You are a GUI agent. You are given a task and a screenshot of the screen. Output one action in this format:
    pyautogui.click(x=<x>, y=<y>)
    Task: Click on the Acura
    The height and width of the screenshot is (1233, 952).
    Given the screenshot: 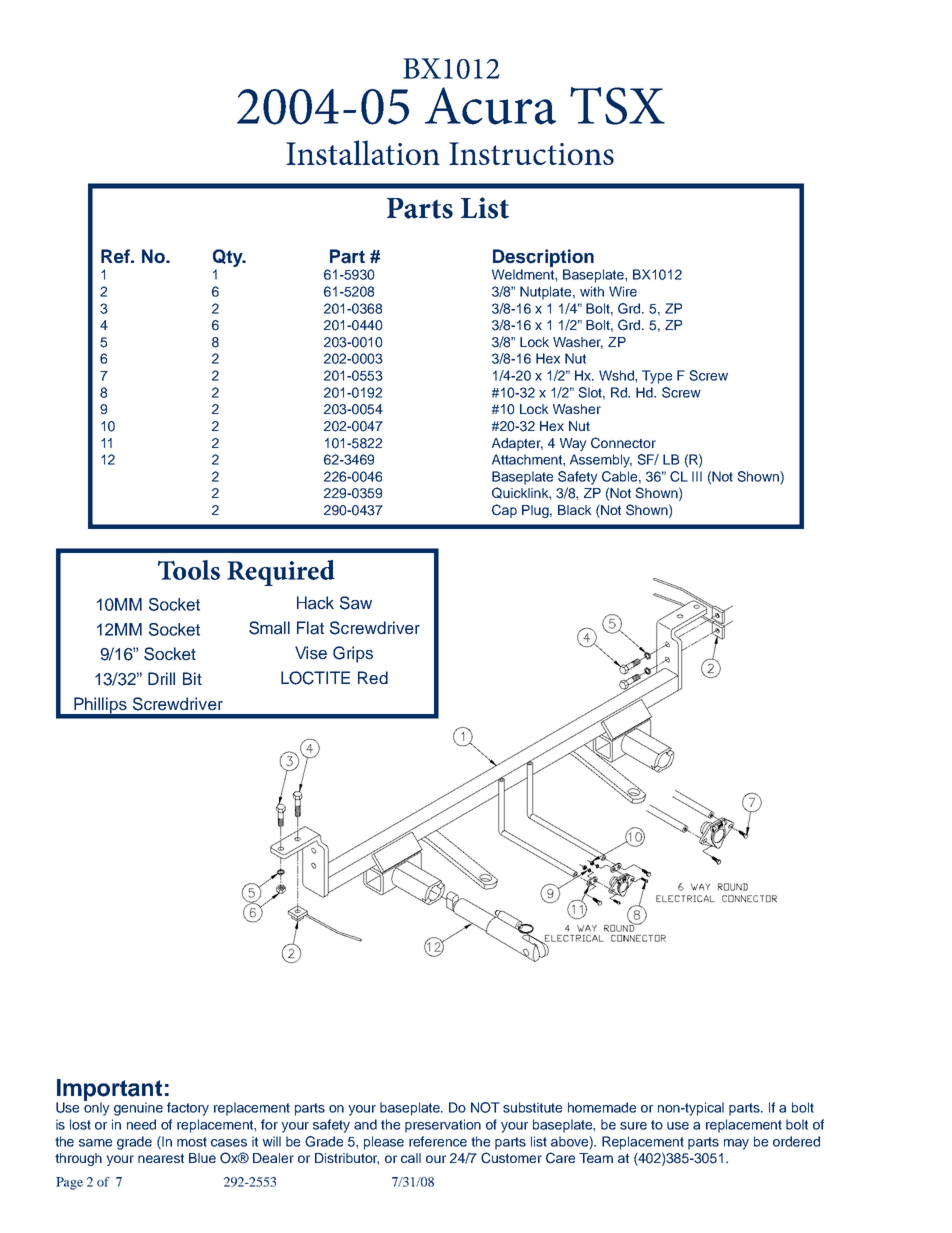 What is the action you would take?
    pyautogui.click(x=490, y=106)
